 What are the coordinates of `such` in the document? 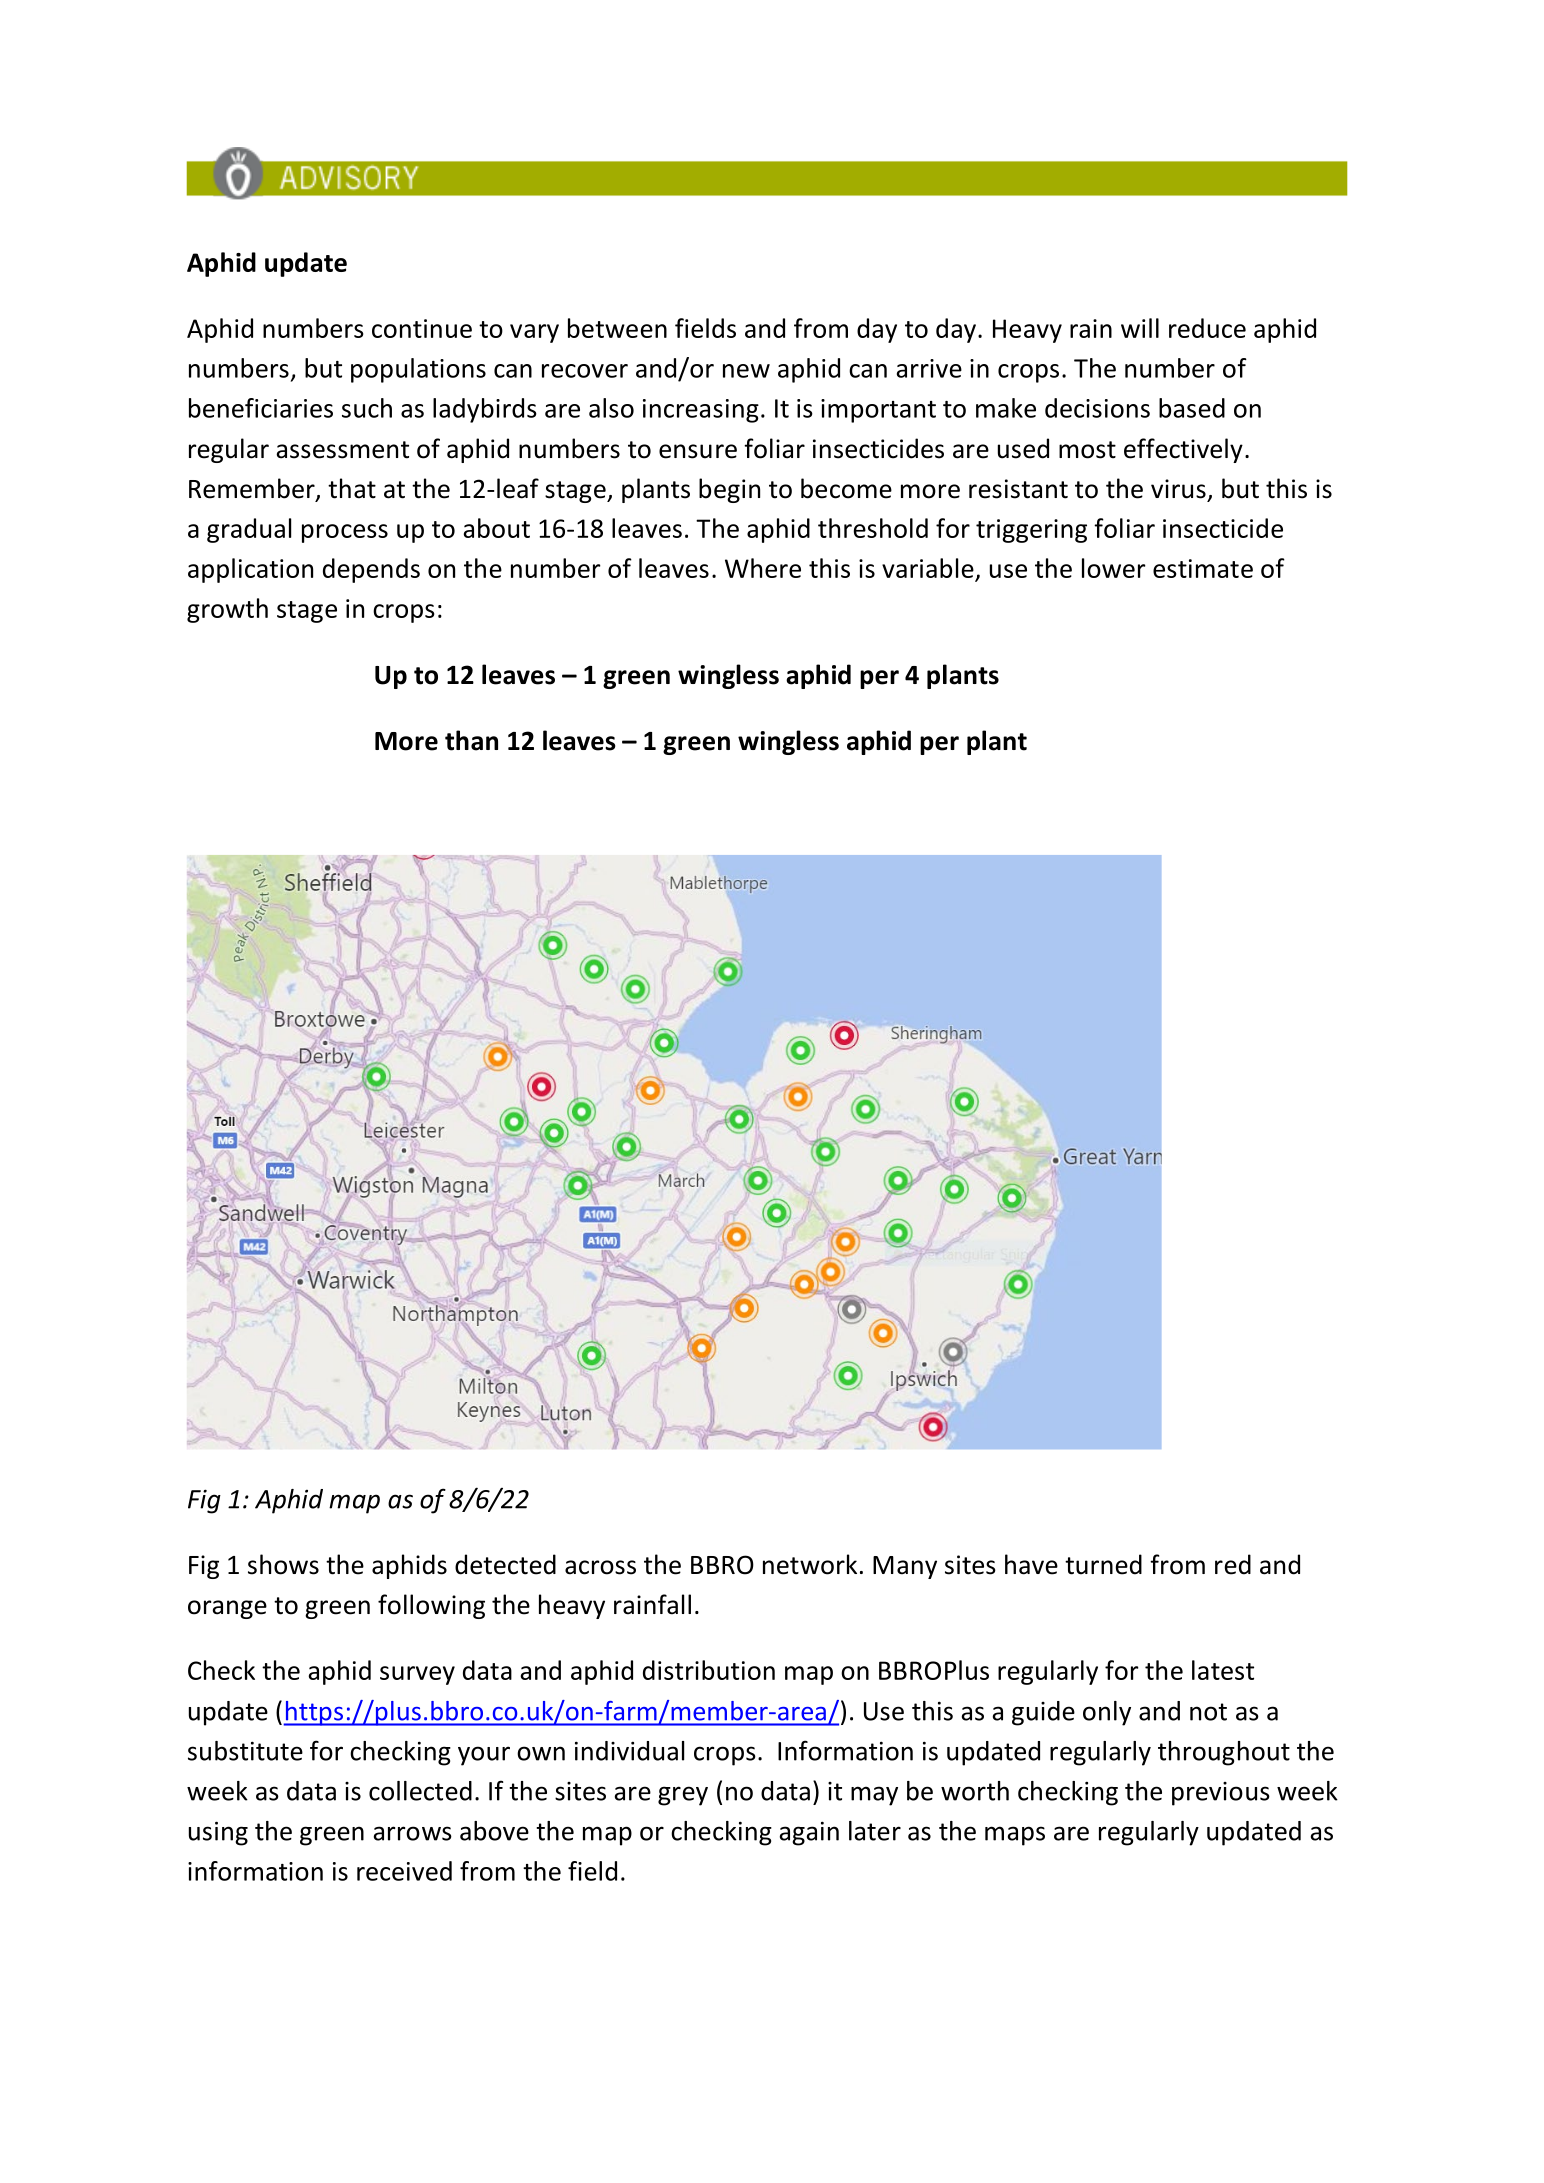 It's located at (367, 408).
